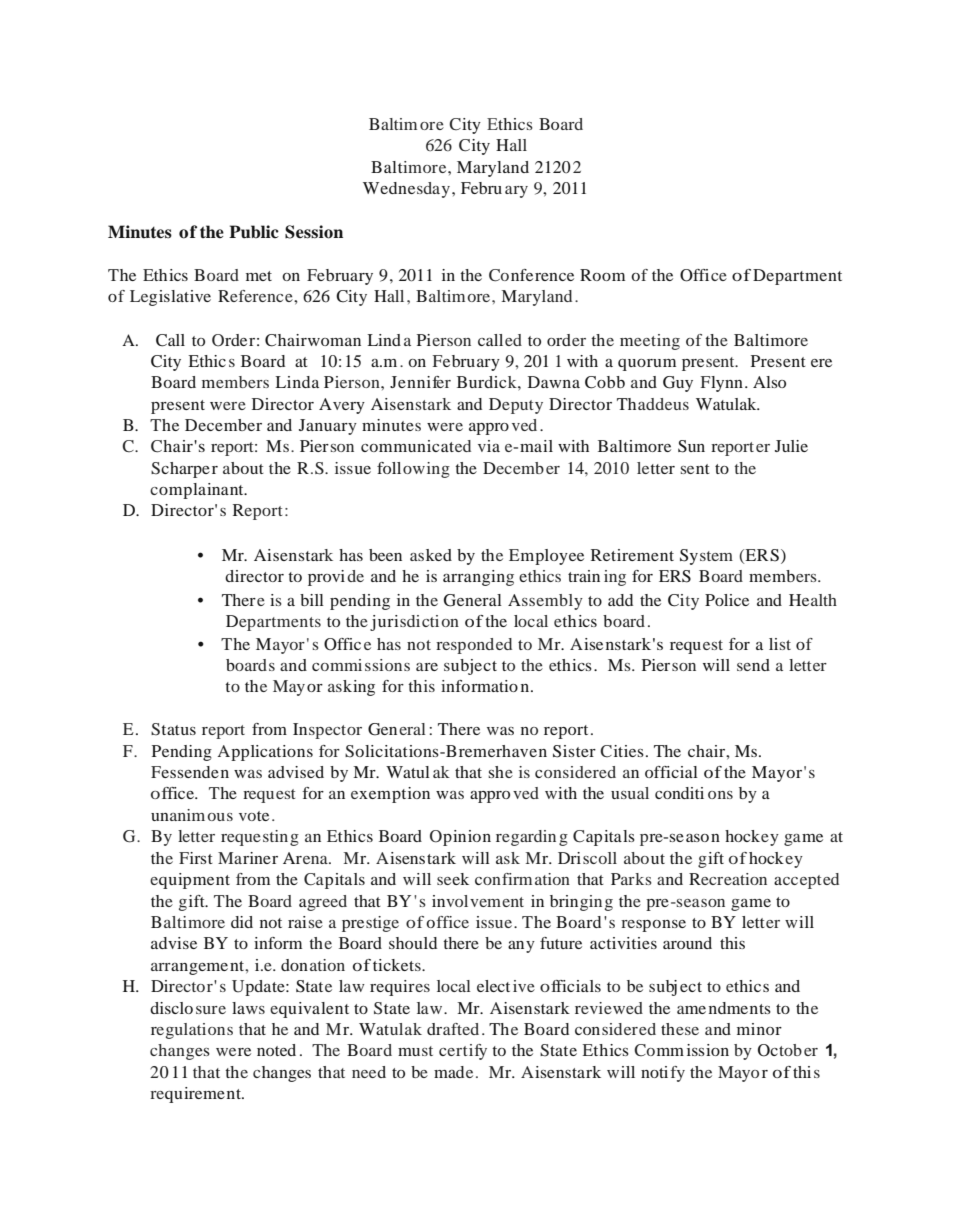 This screenshot has height=1232, width=954. What do you see at coordinates (500, 772) in the screenshot?
I see `she` at bounding box center [500, 772].
